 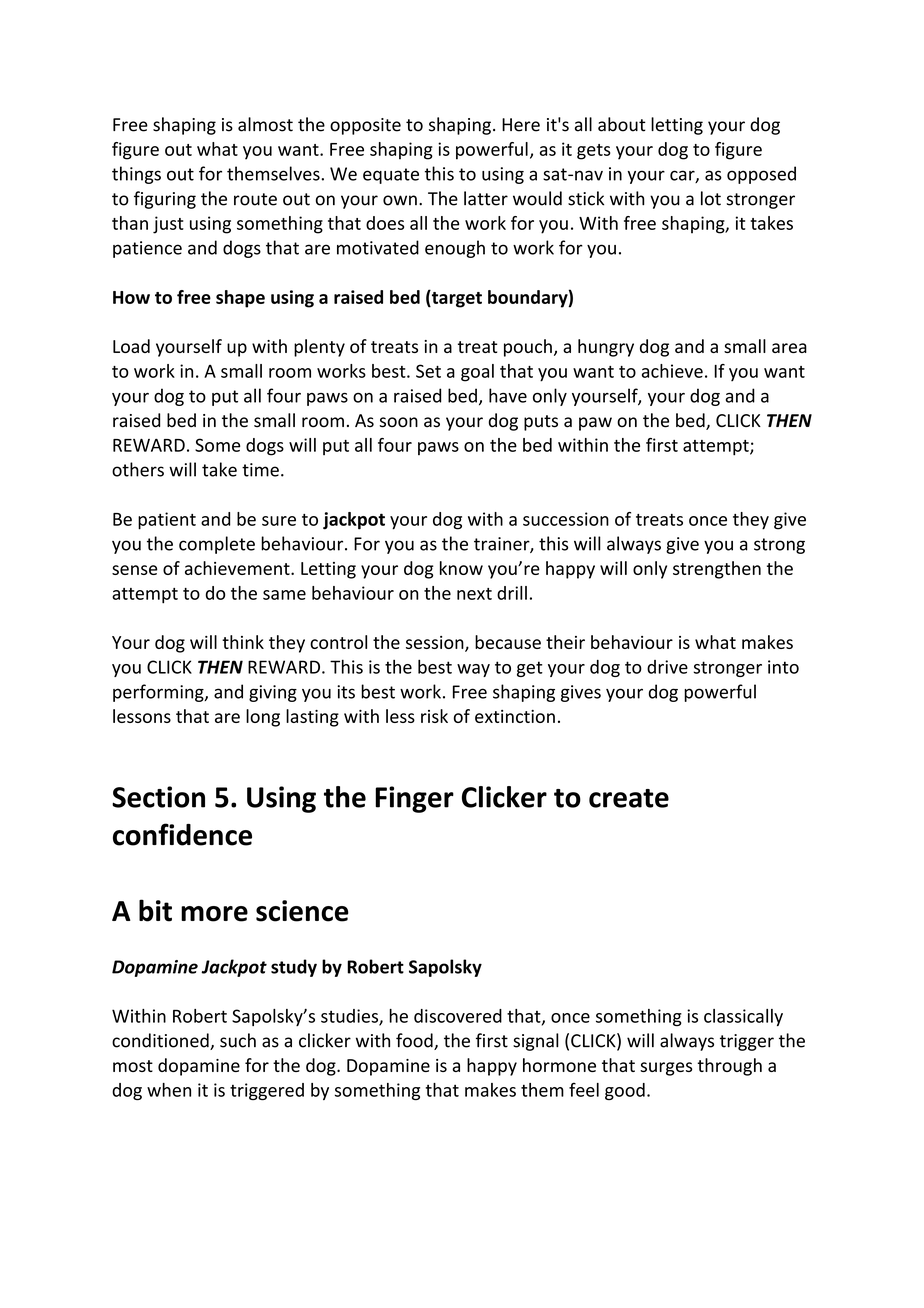 What do you see at coordinates (165, 200) in the image?
I see `figuring` at bounding box center [165, 200].
